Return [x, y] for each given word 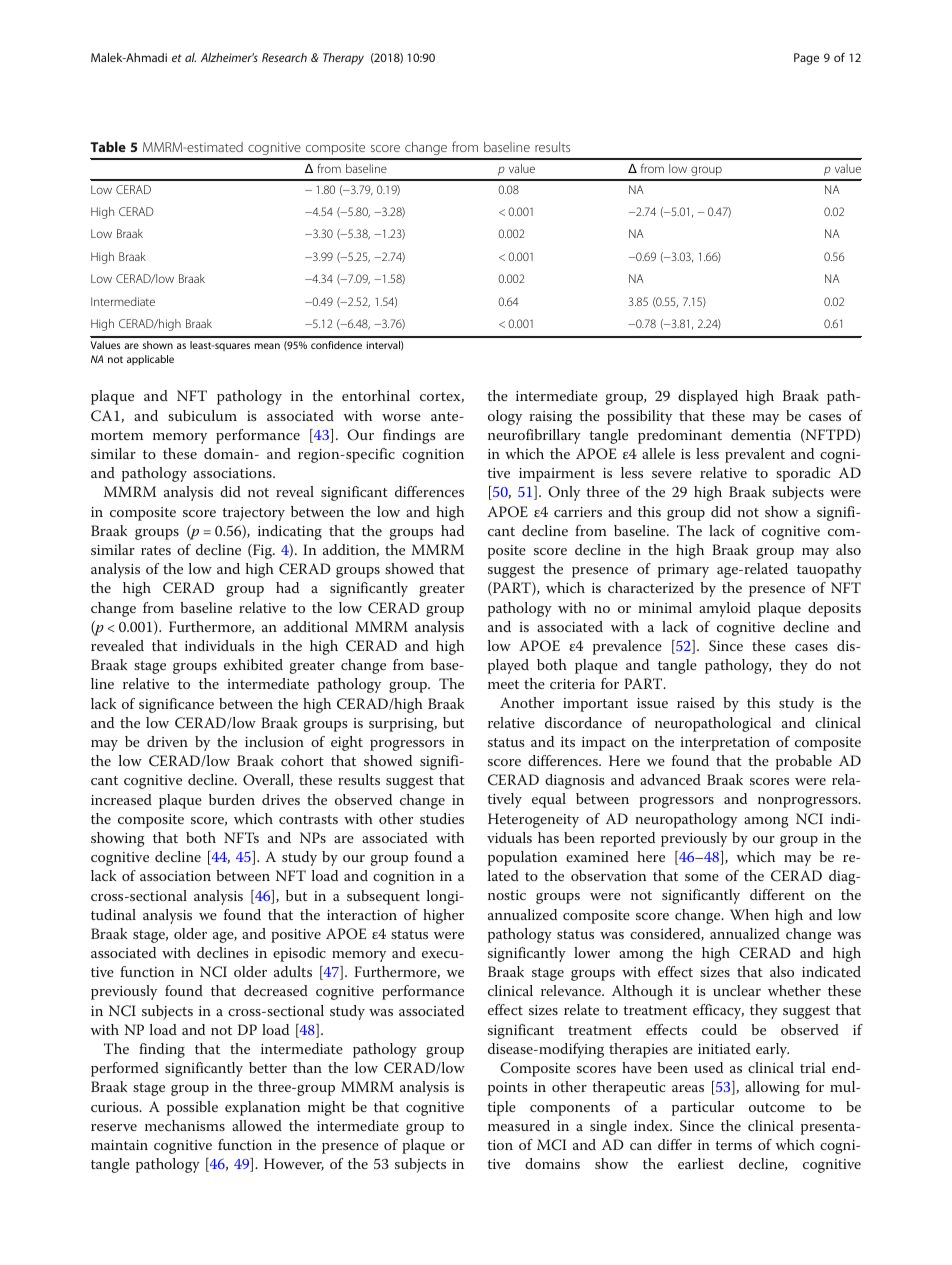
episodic [299, 954]
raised [696, 702]
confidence [336, 345]
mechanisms [185, 1125]
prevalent [755, 455]
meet [503, 684]
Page [806, 59]
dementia [761, 434]
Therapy [343, 59]
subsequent [383, 897]
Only [564, 493]
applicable [150, 360]
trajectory [253, 514]
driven [167, 741]
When [749, 914]
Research [284, 57]
